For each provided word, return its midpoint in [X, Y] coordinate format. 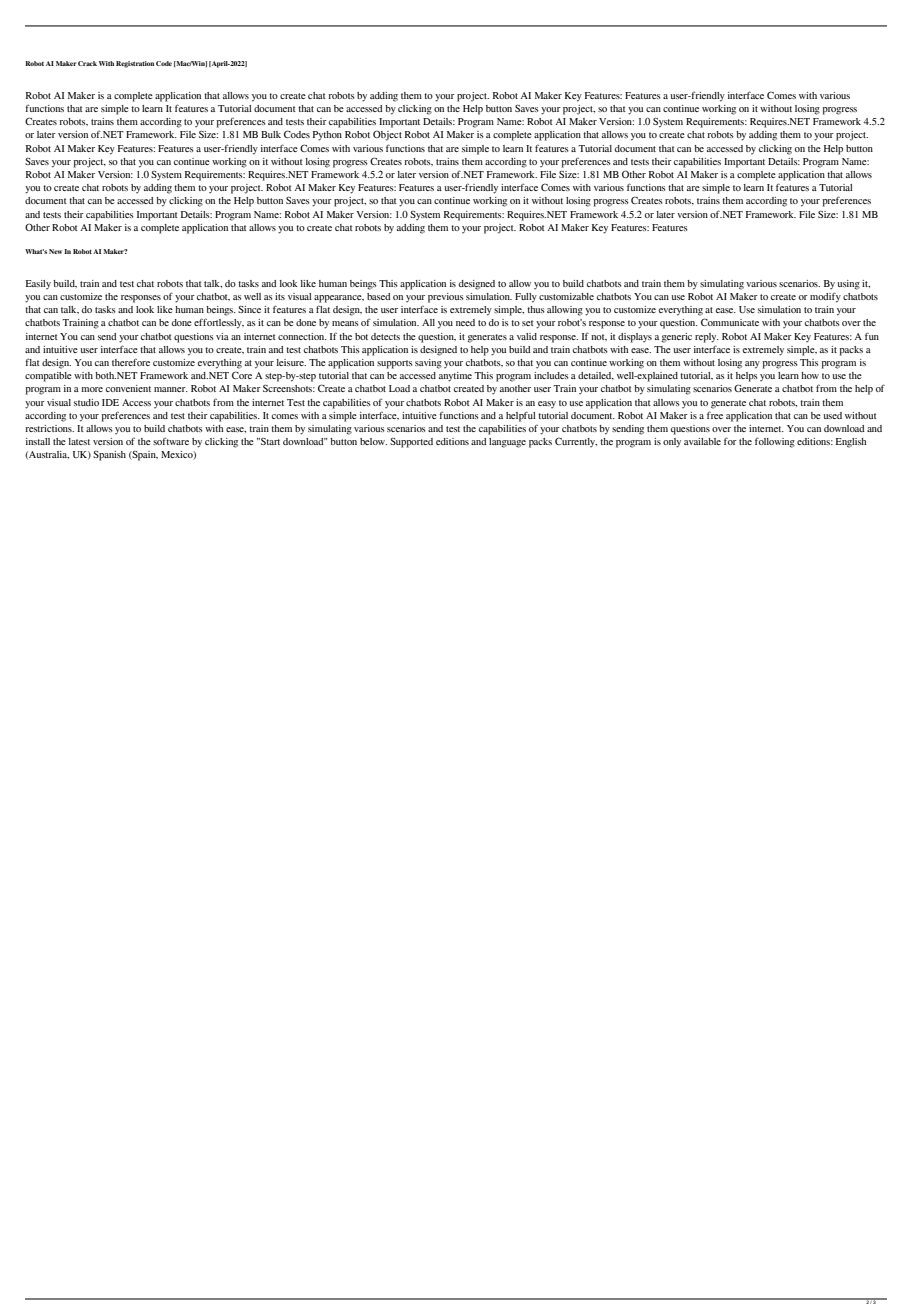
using [848, 285]
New [55, 251]
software [171, 441]
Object [387, 135]
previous [446, 298]
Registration [135, 64]
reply [707, 338]
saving [428, 364]
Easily [38, 284]
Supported [411, 443]
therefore [131, 362]
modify [825, 297]
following [775, 442]
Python [327, 136]
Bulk [271, 134]
